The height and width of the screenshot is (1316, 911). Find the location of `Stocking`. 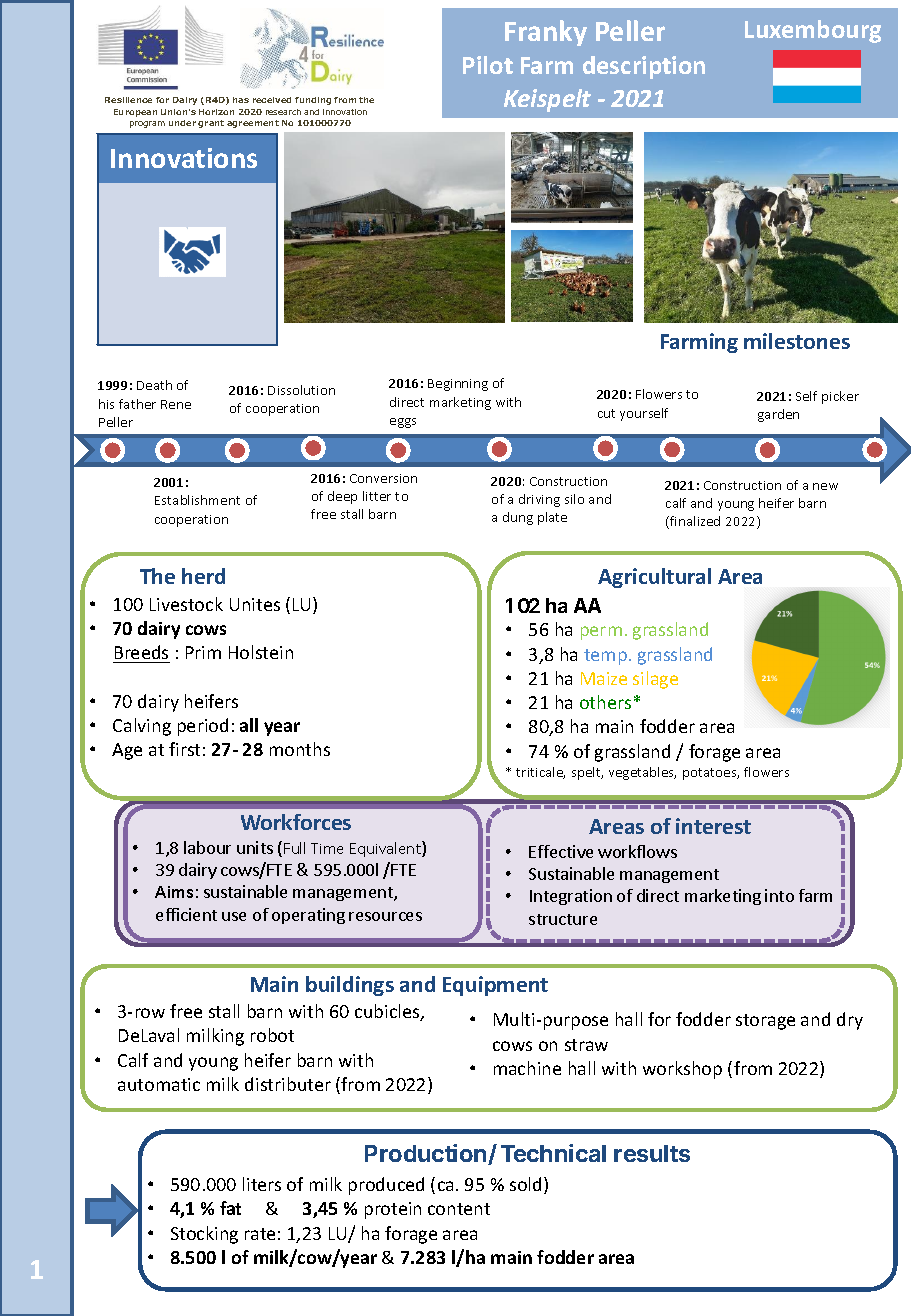

Stocking is located at coordinates (204, 1235).
